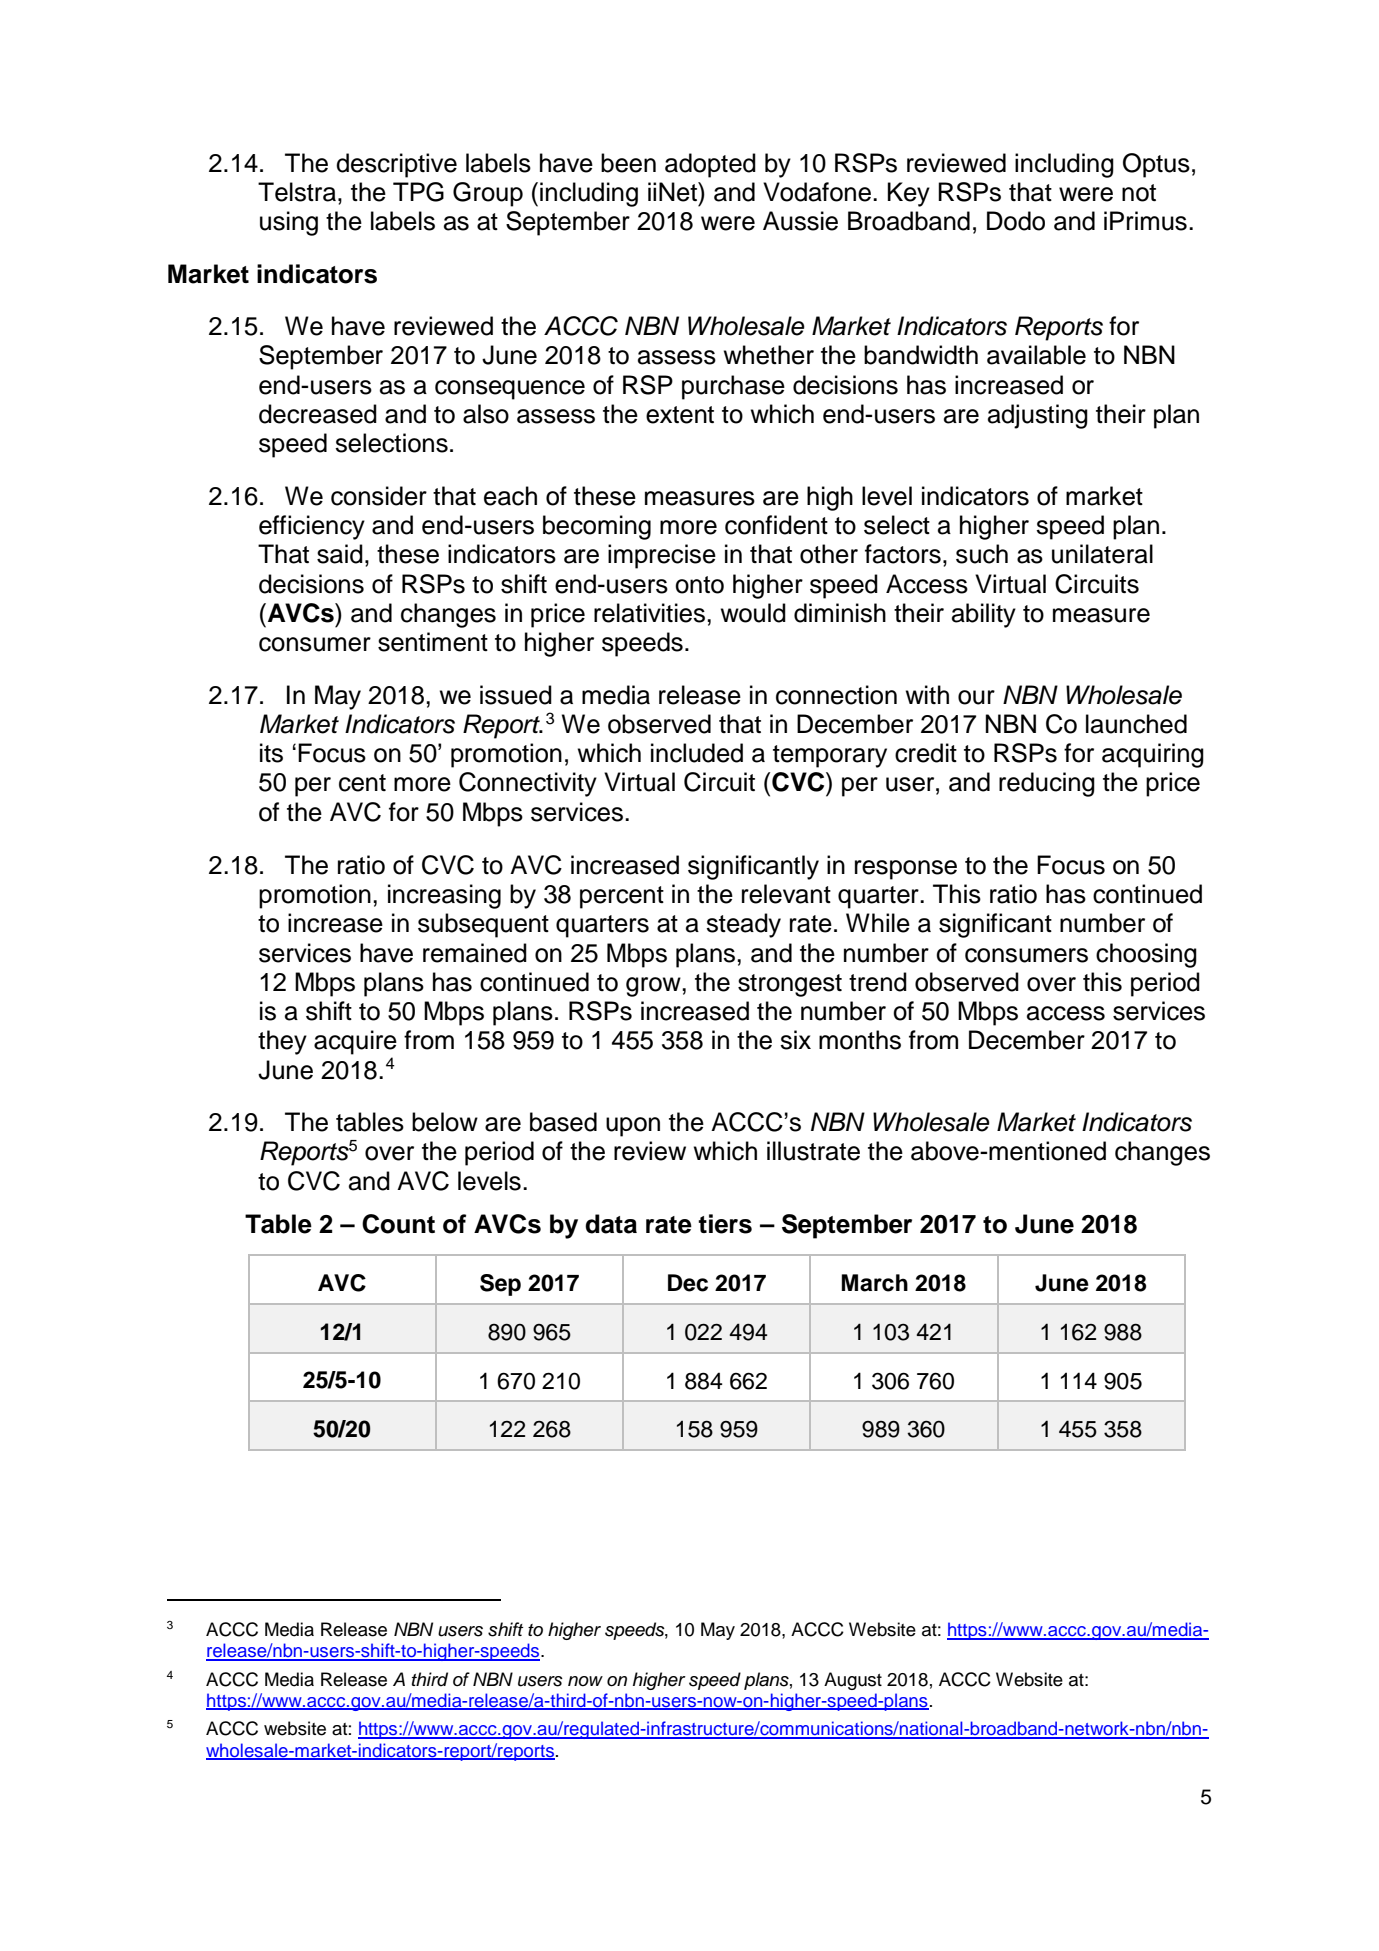 The width and height of the screenshot is (1379, 1951). I want to click on Dodo, so click(1016, 221).
